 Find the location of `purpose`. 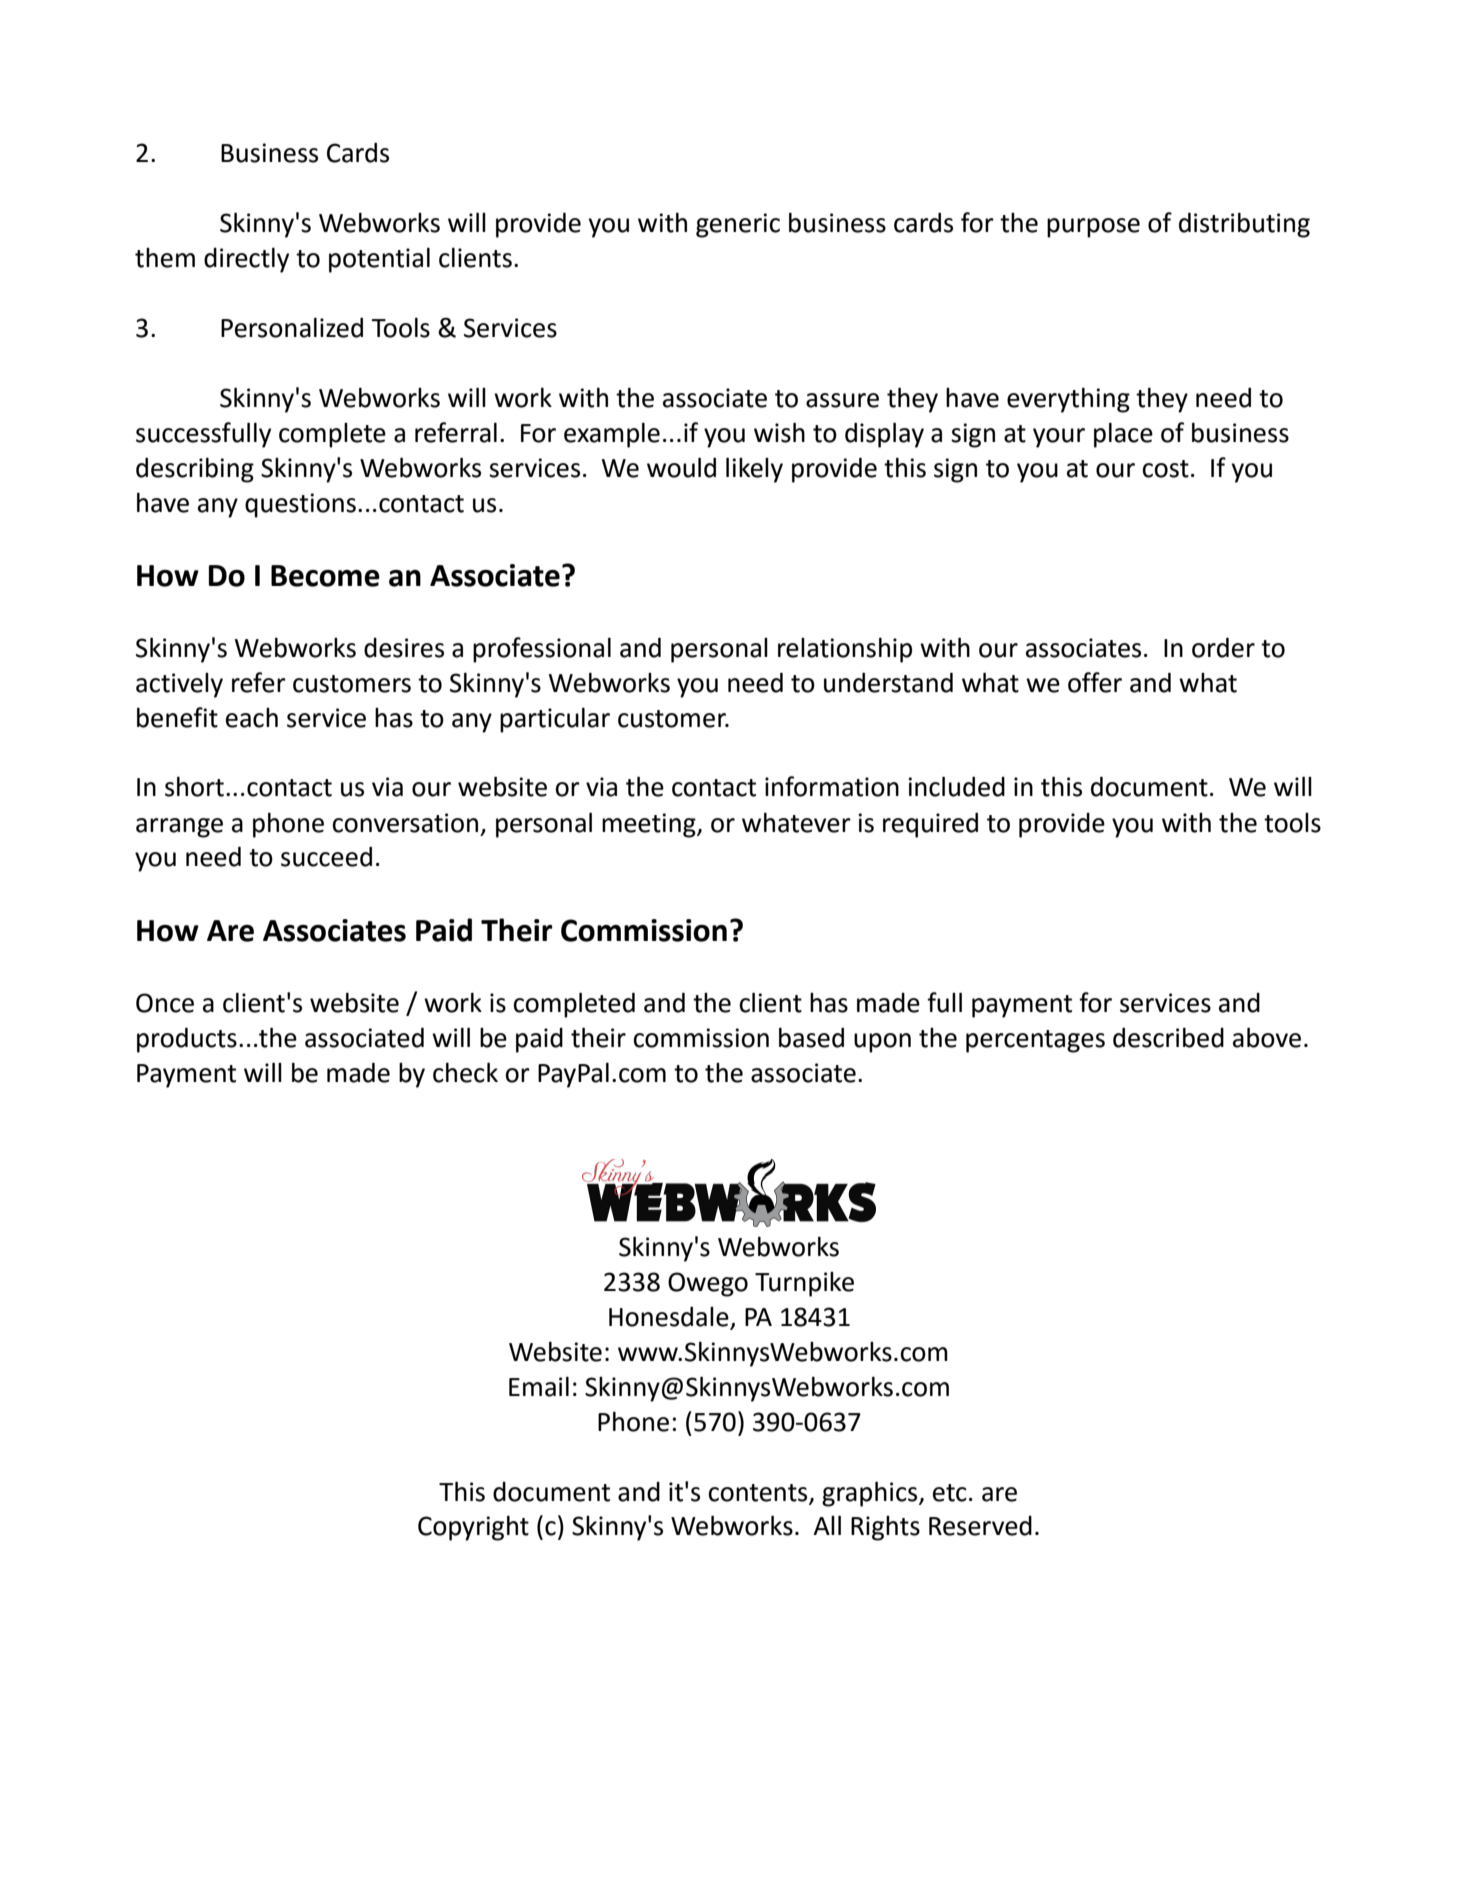

purpose is located at coordinates (1093, 228).
